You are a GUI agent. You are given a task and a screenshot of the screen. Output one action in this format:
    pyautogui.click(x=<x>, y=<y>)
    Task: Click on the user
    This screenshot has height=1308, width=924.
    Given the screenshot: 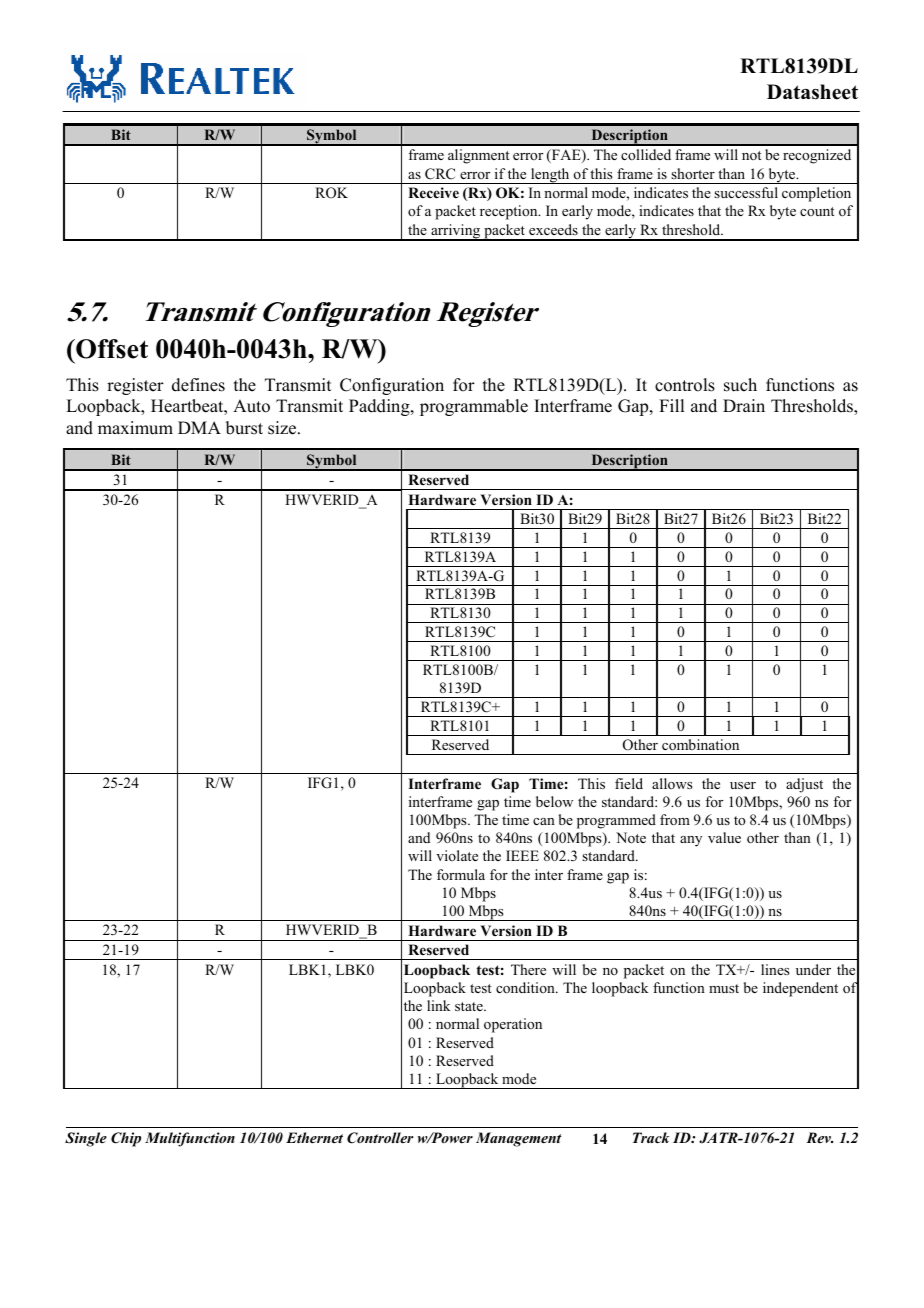 What is the action you would take?
    pyautogui.click(x=743, y=785)
